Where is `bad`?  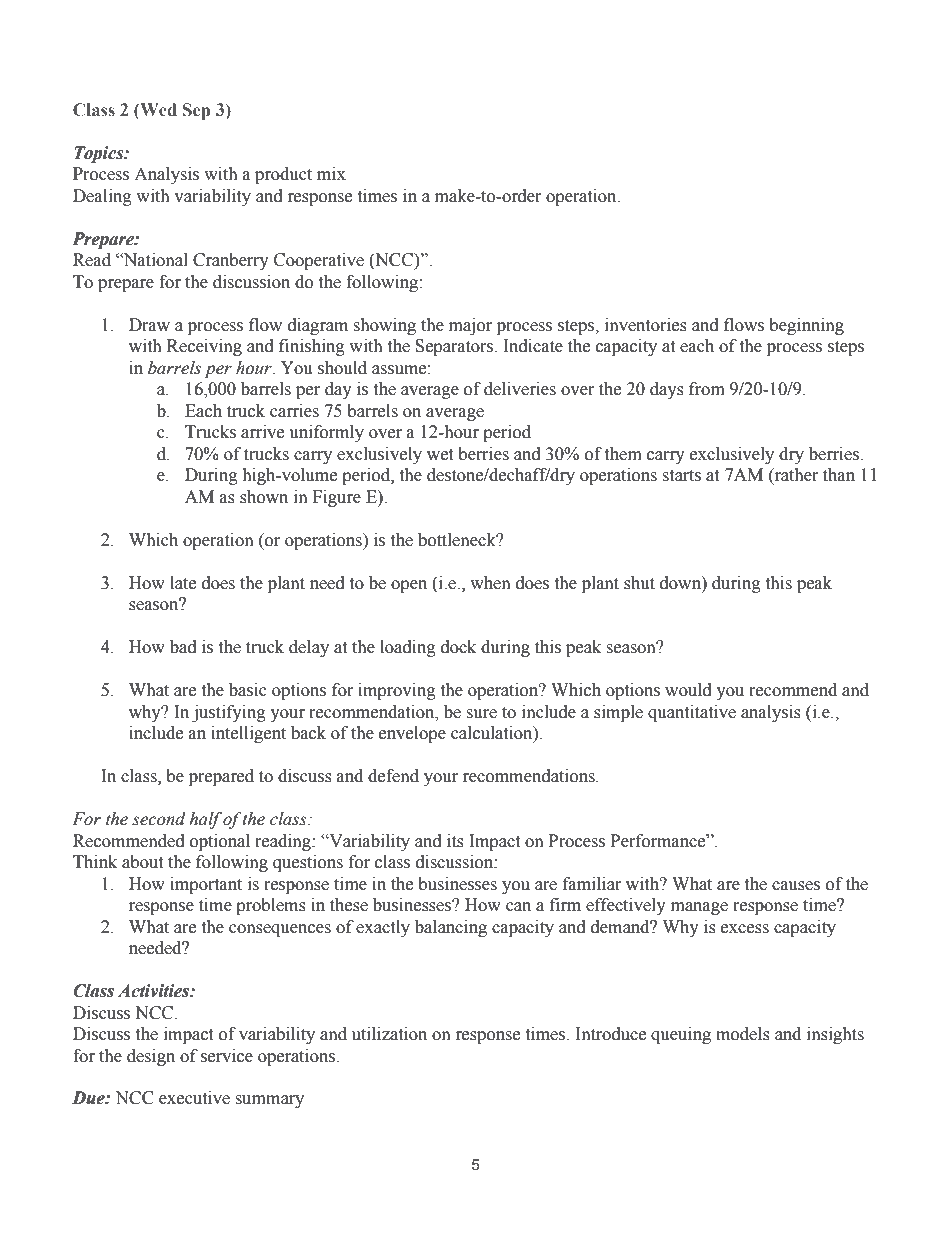 bad is located at coordinates (183, 647).
